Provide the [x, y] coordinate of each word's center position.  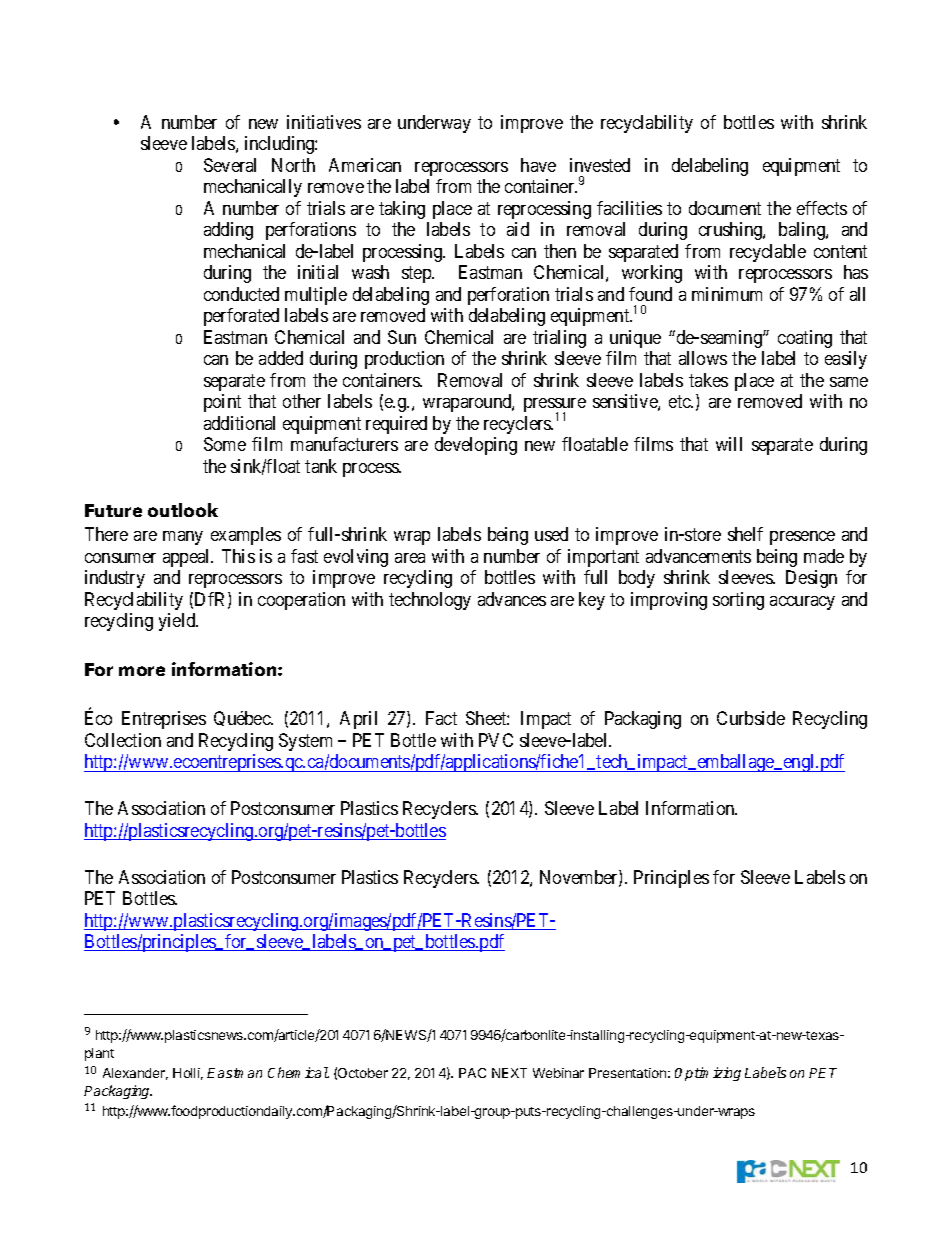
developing [476, 446]
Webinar [558, 1073]
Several [230, 165]
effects [822, 208]
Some [225, 444]
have [538, 165]
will [729, 444]
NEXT [509, 1073]
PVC [496, 740]
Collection [123, 740]
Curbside [751, 718]
